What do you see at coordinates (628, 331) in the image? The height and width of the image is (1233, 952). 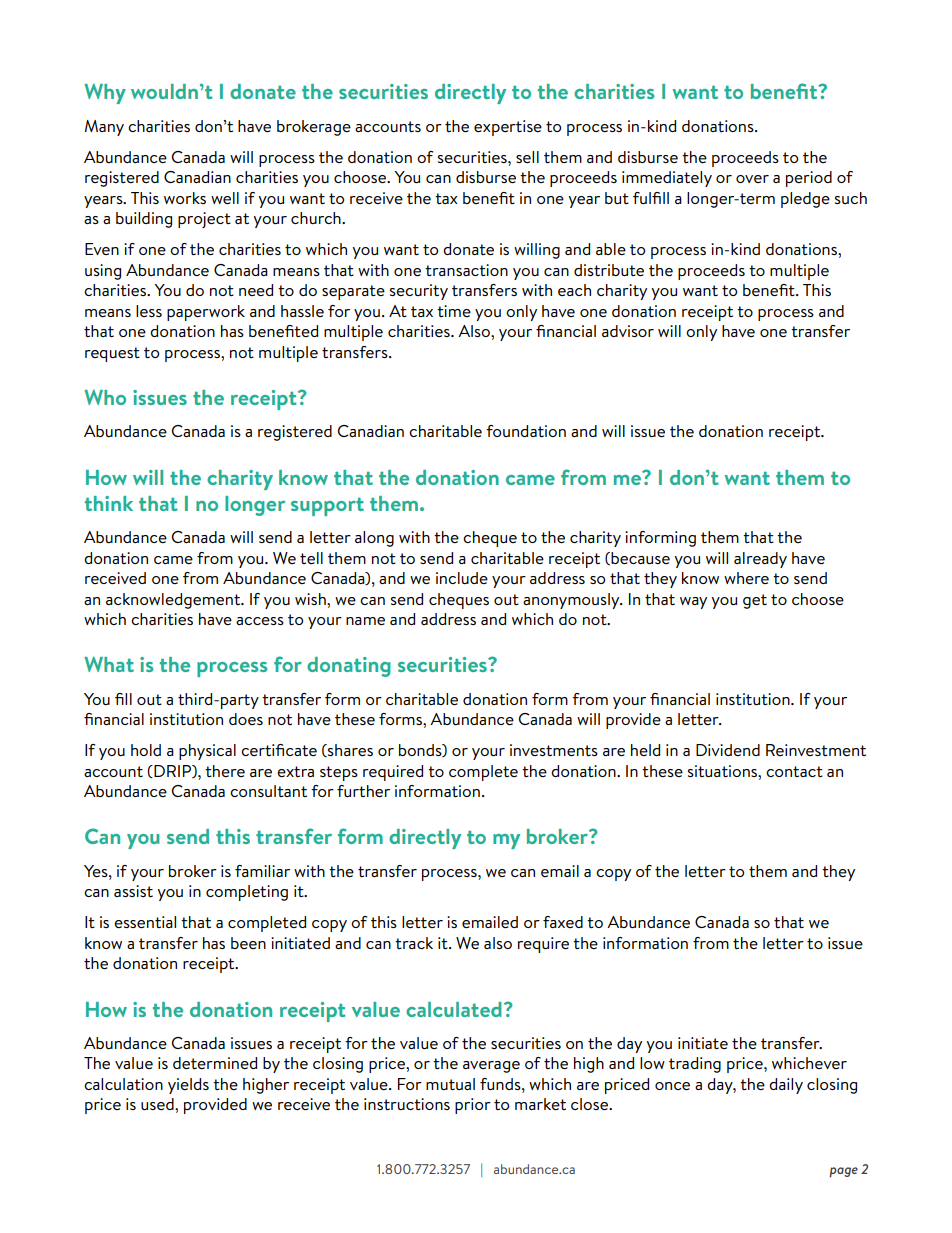 I see `advisor` at bounding box center [628, 331].
